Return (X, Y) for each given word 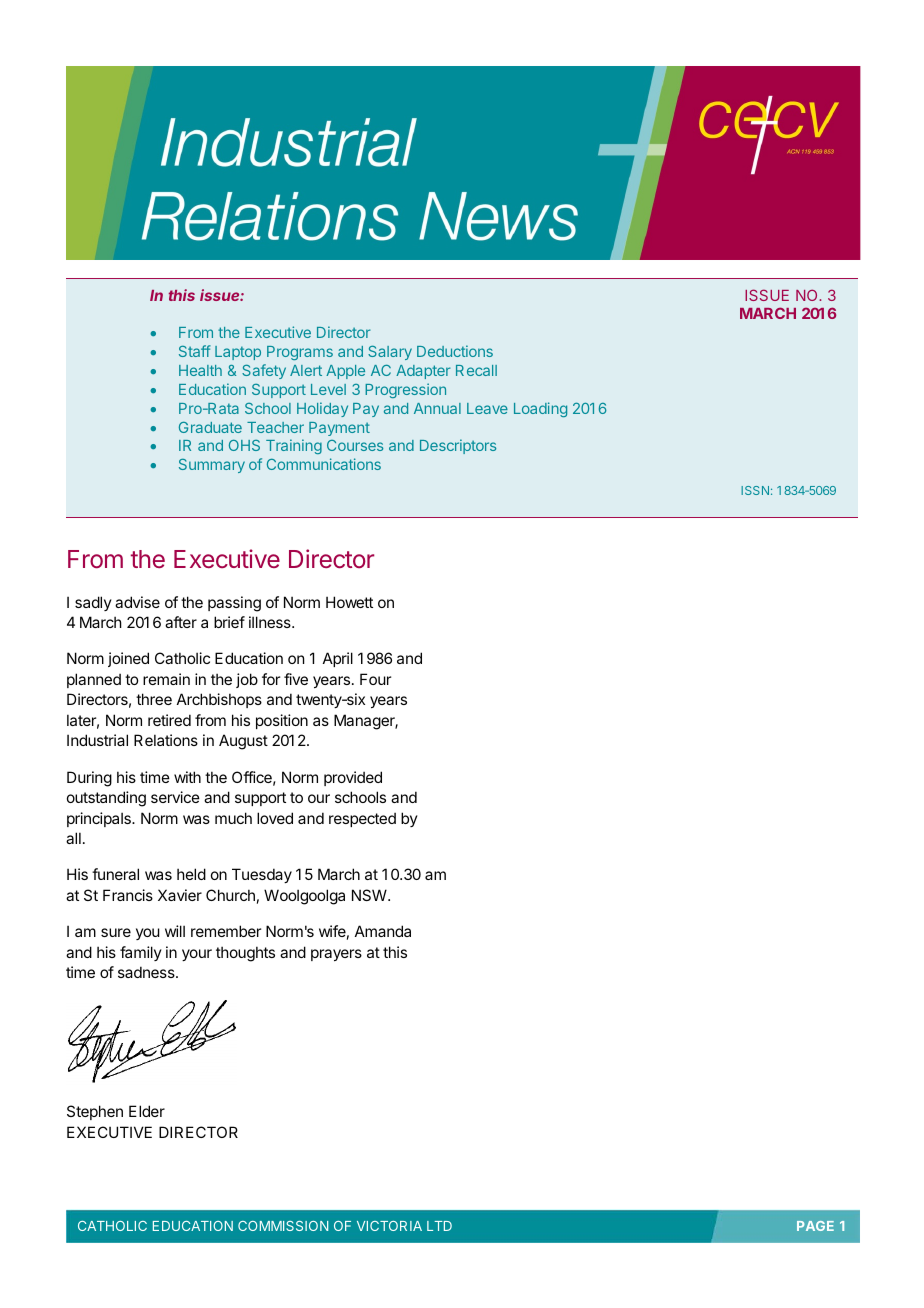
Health (200, 370)
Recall (476, 370)
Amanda (383, 931)
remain (166, 679)
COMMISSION (283, 1226)
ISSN (755, 490)
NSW (370, 895)
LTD (439, 1226)
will (175, 931)
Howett (349, 602)
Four (375, 679)
